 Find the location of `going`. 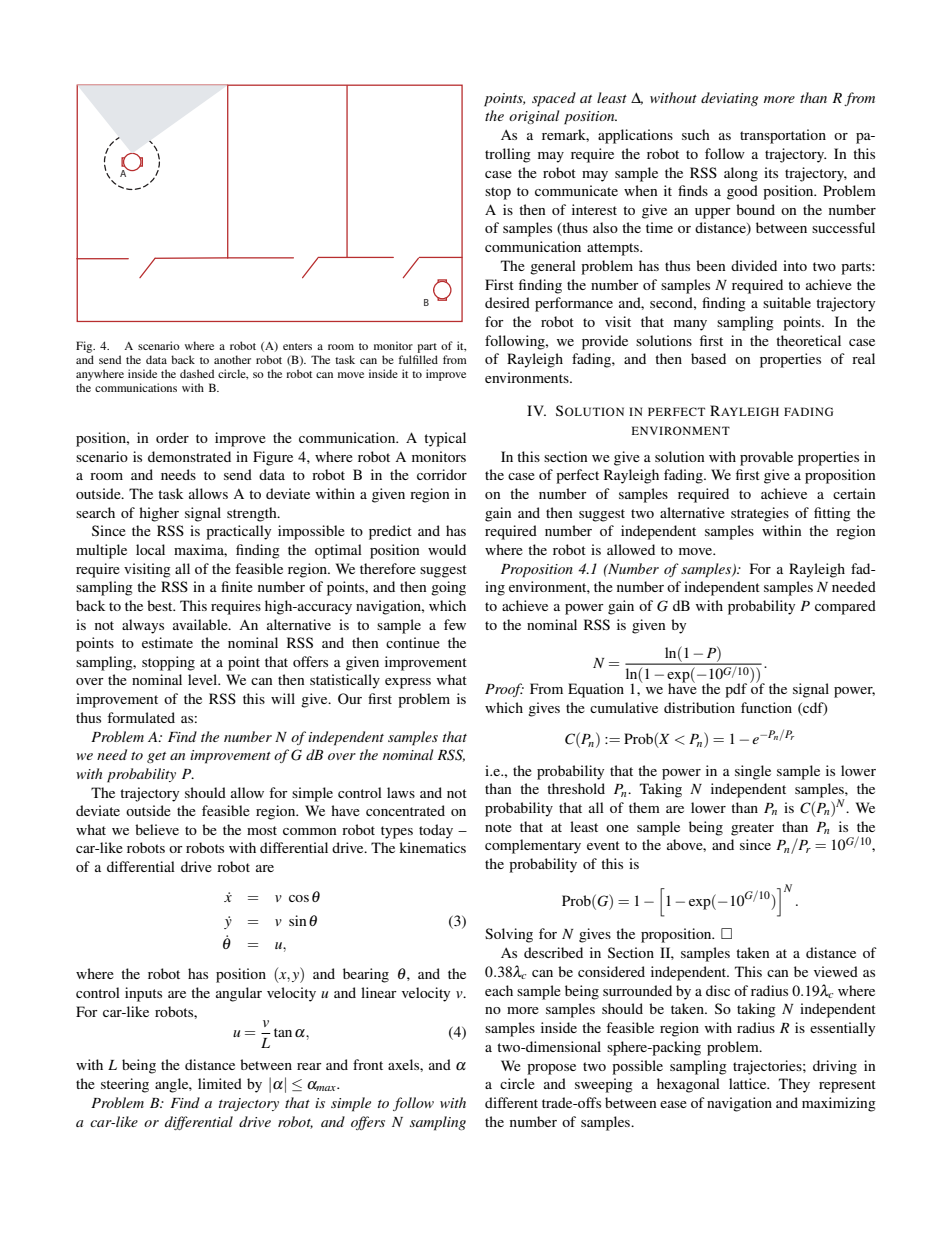

going is located at coordinates (448, 588).
